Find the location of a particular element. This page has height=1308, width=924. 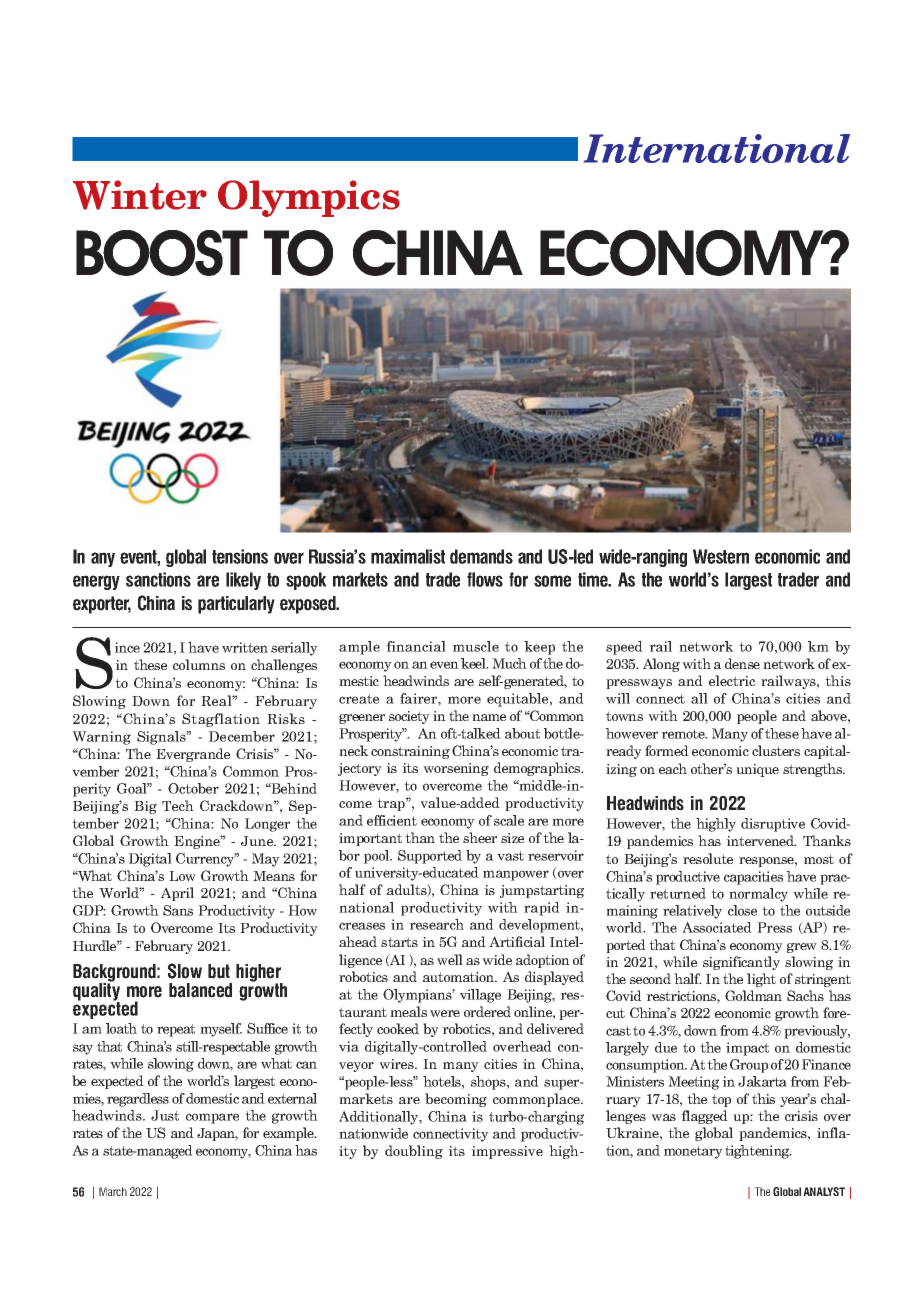

muscle is located at coordinates (476, 646).
